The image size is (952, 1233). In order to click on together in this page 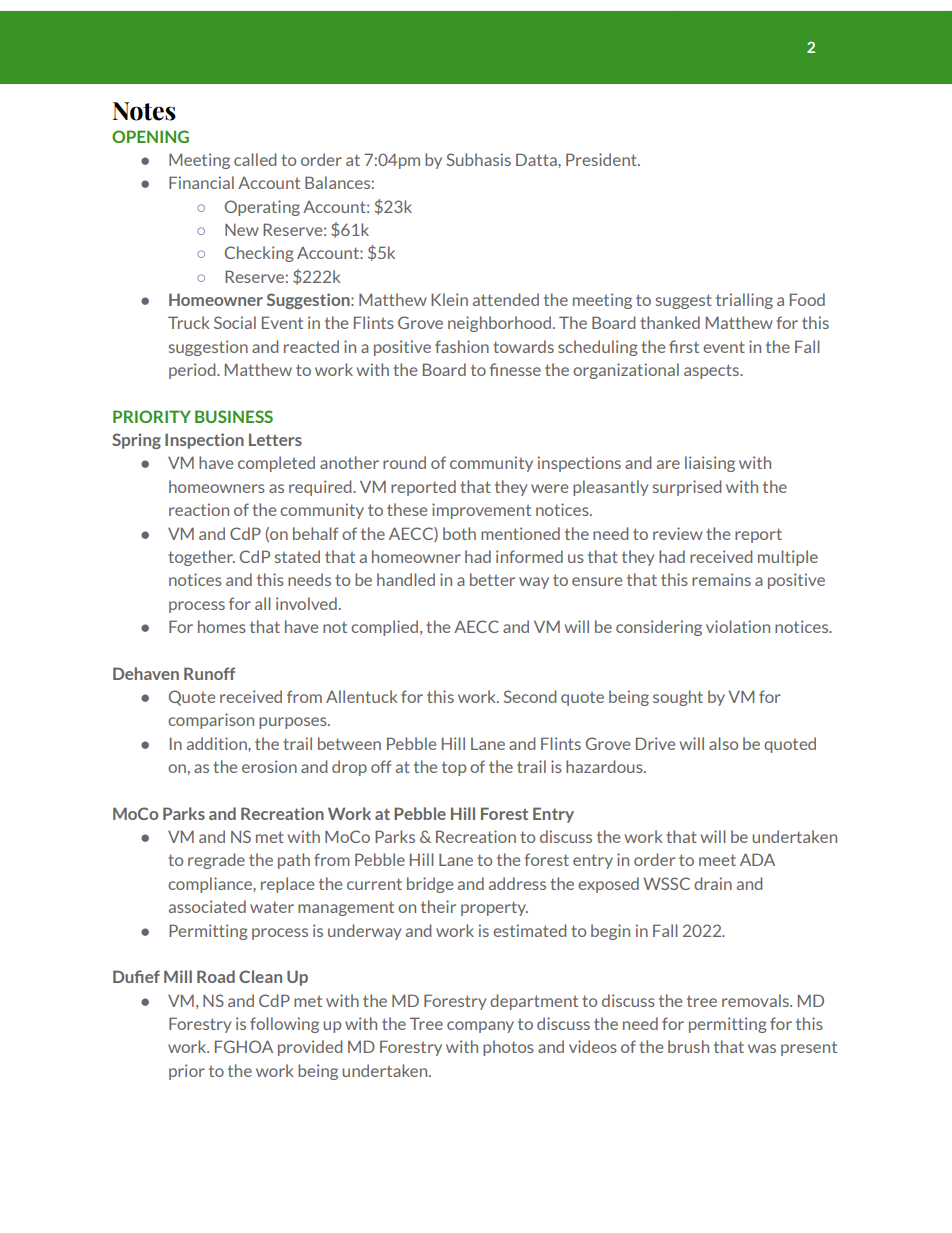, I will do `click(201, 558)`.
